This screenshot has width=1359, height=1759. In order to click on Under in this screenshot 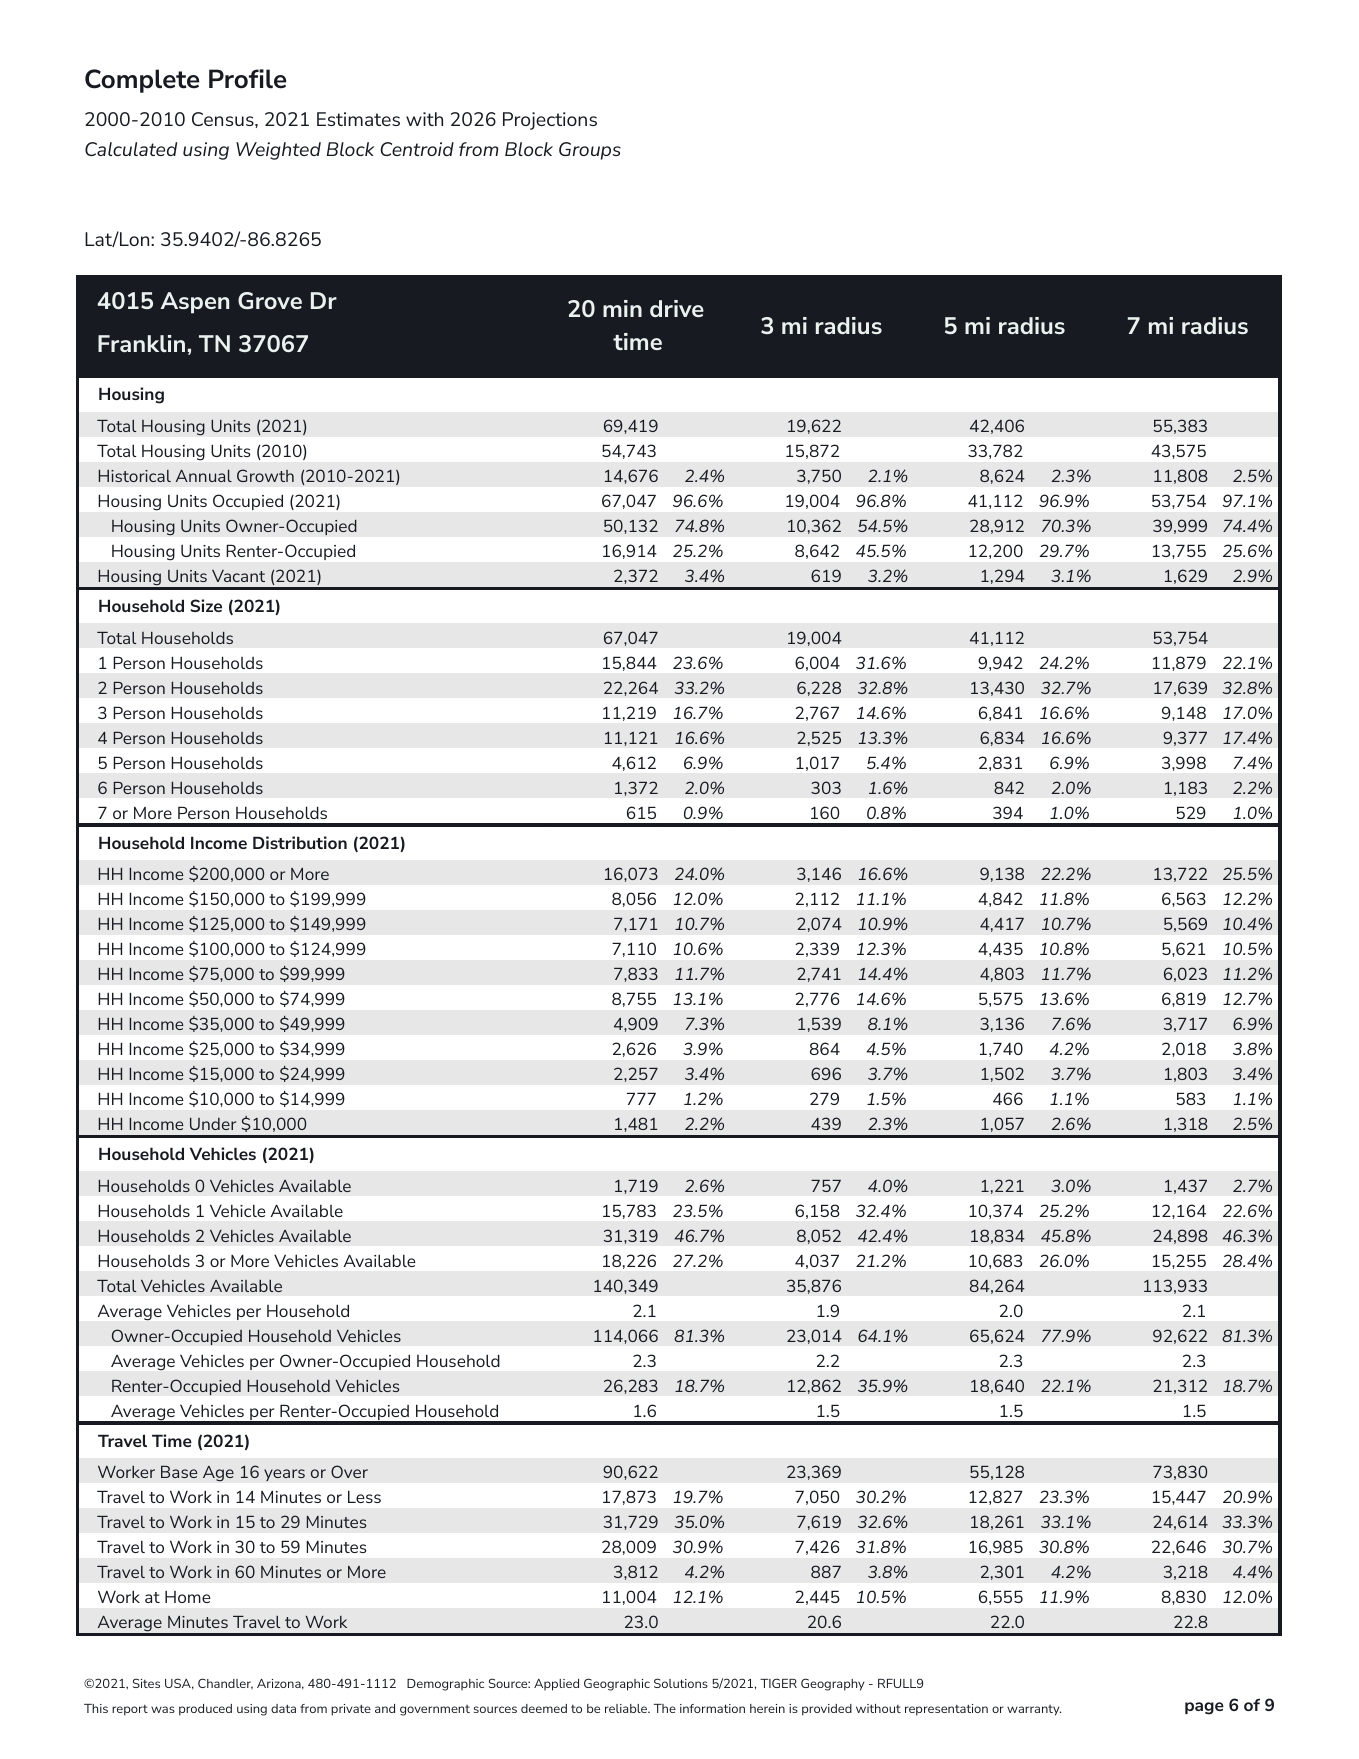, I will do `click(213, 1124)`.
